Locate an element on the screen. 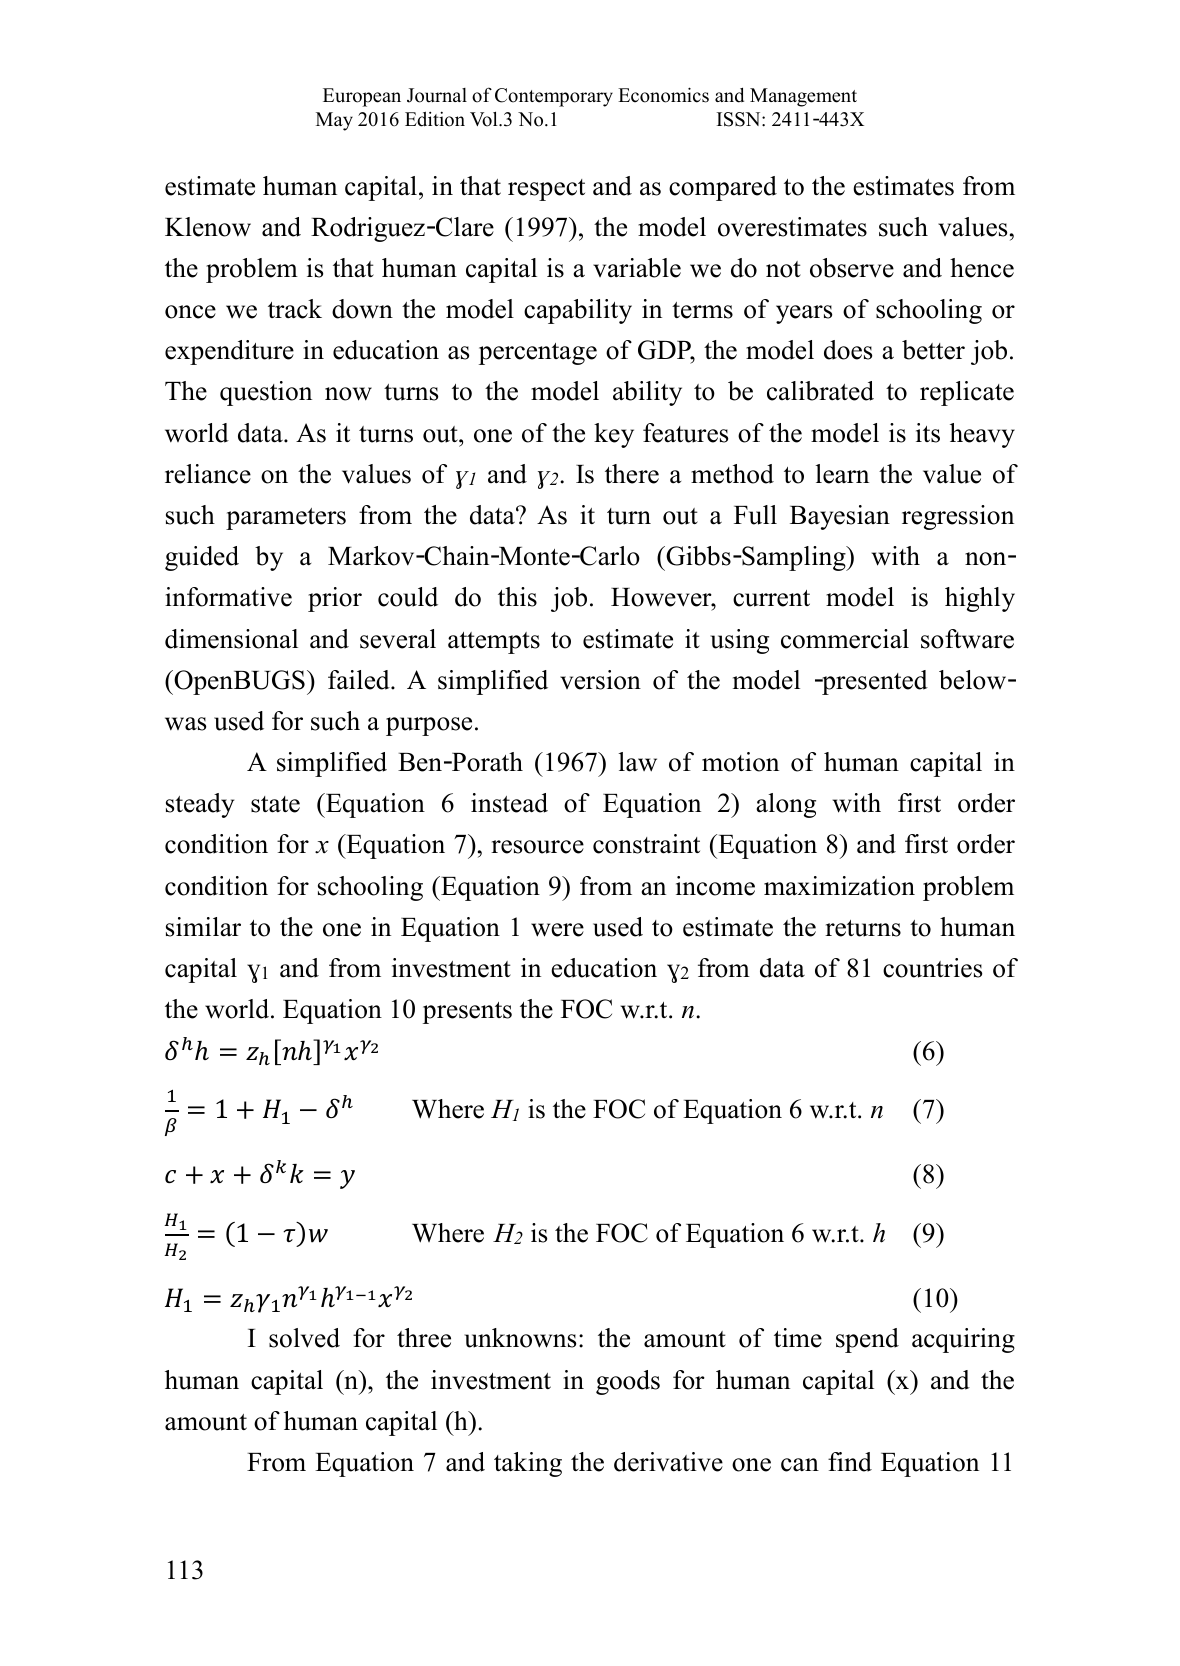 Image resolution: width=1180 pixels, height=1666 pixels. version is located at coordinates (600, 680).
